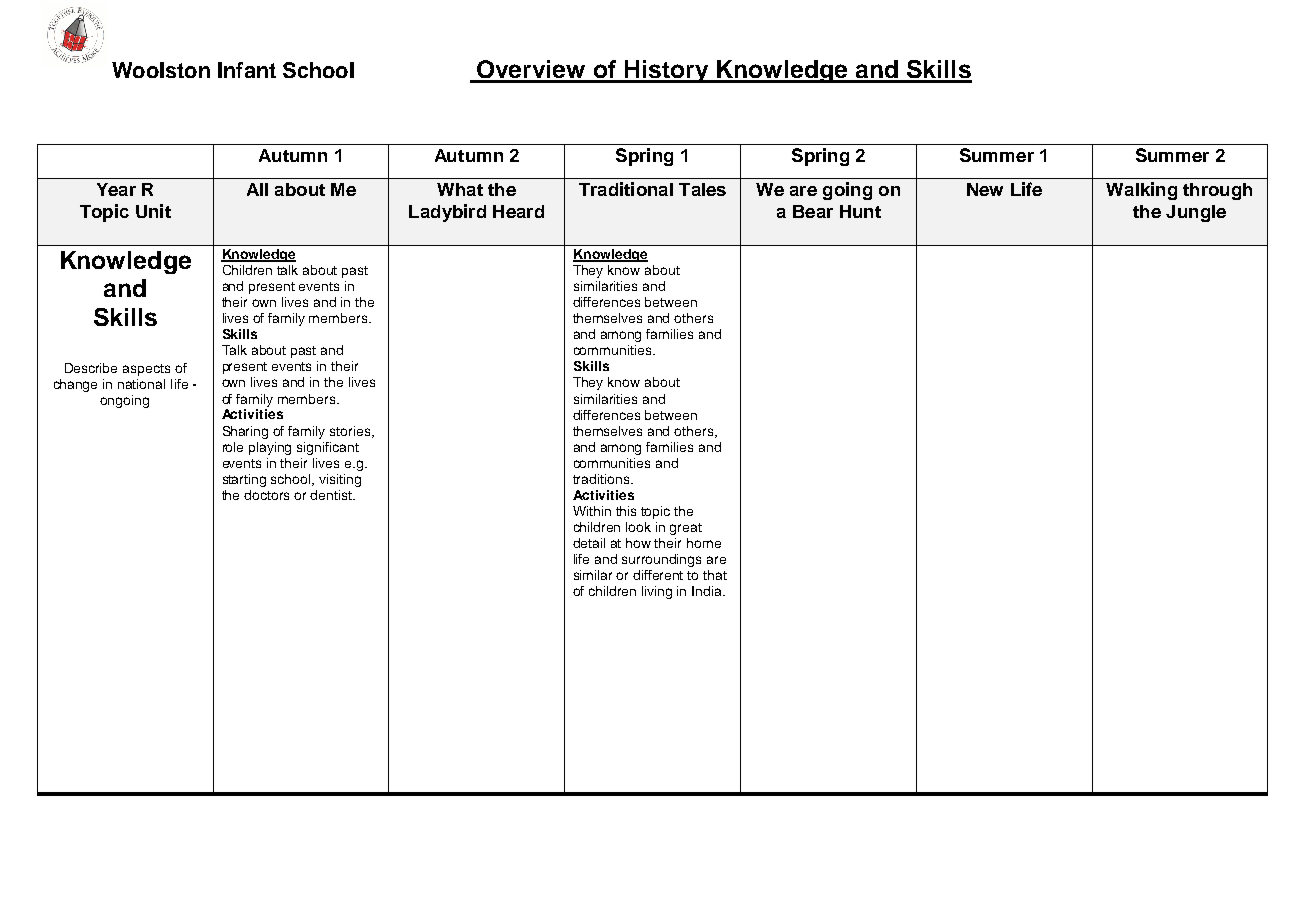 The width and height of the document is (1308, 924). I want to click on that, so click(715, 575).
